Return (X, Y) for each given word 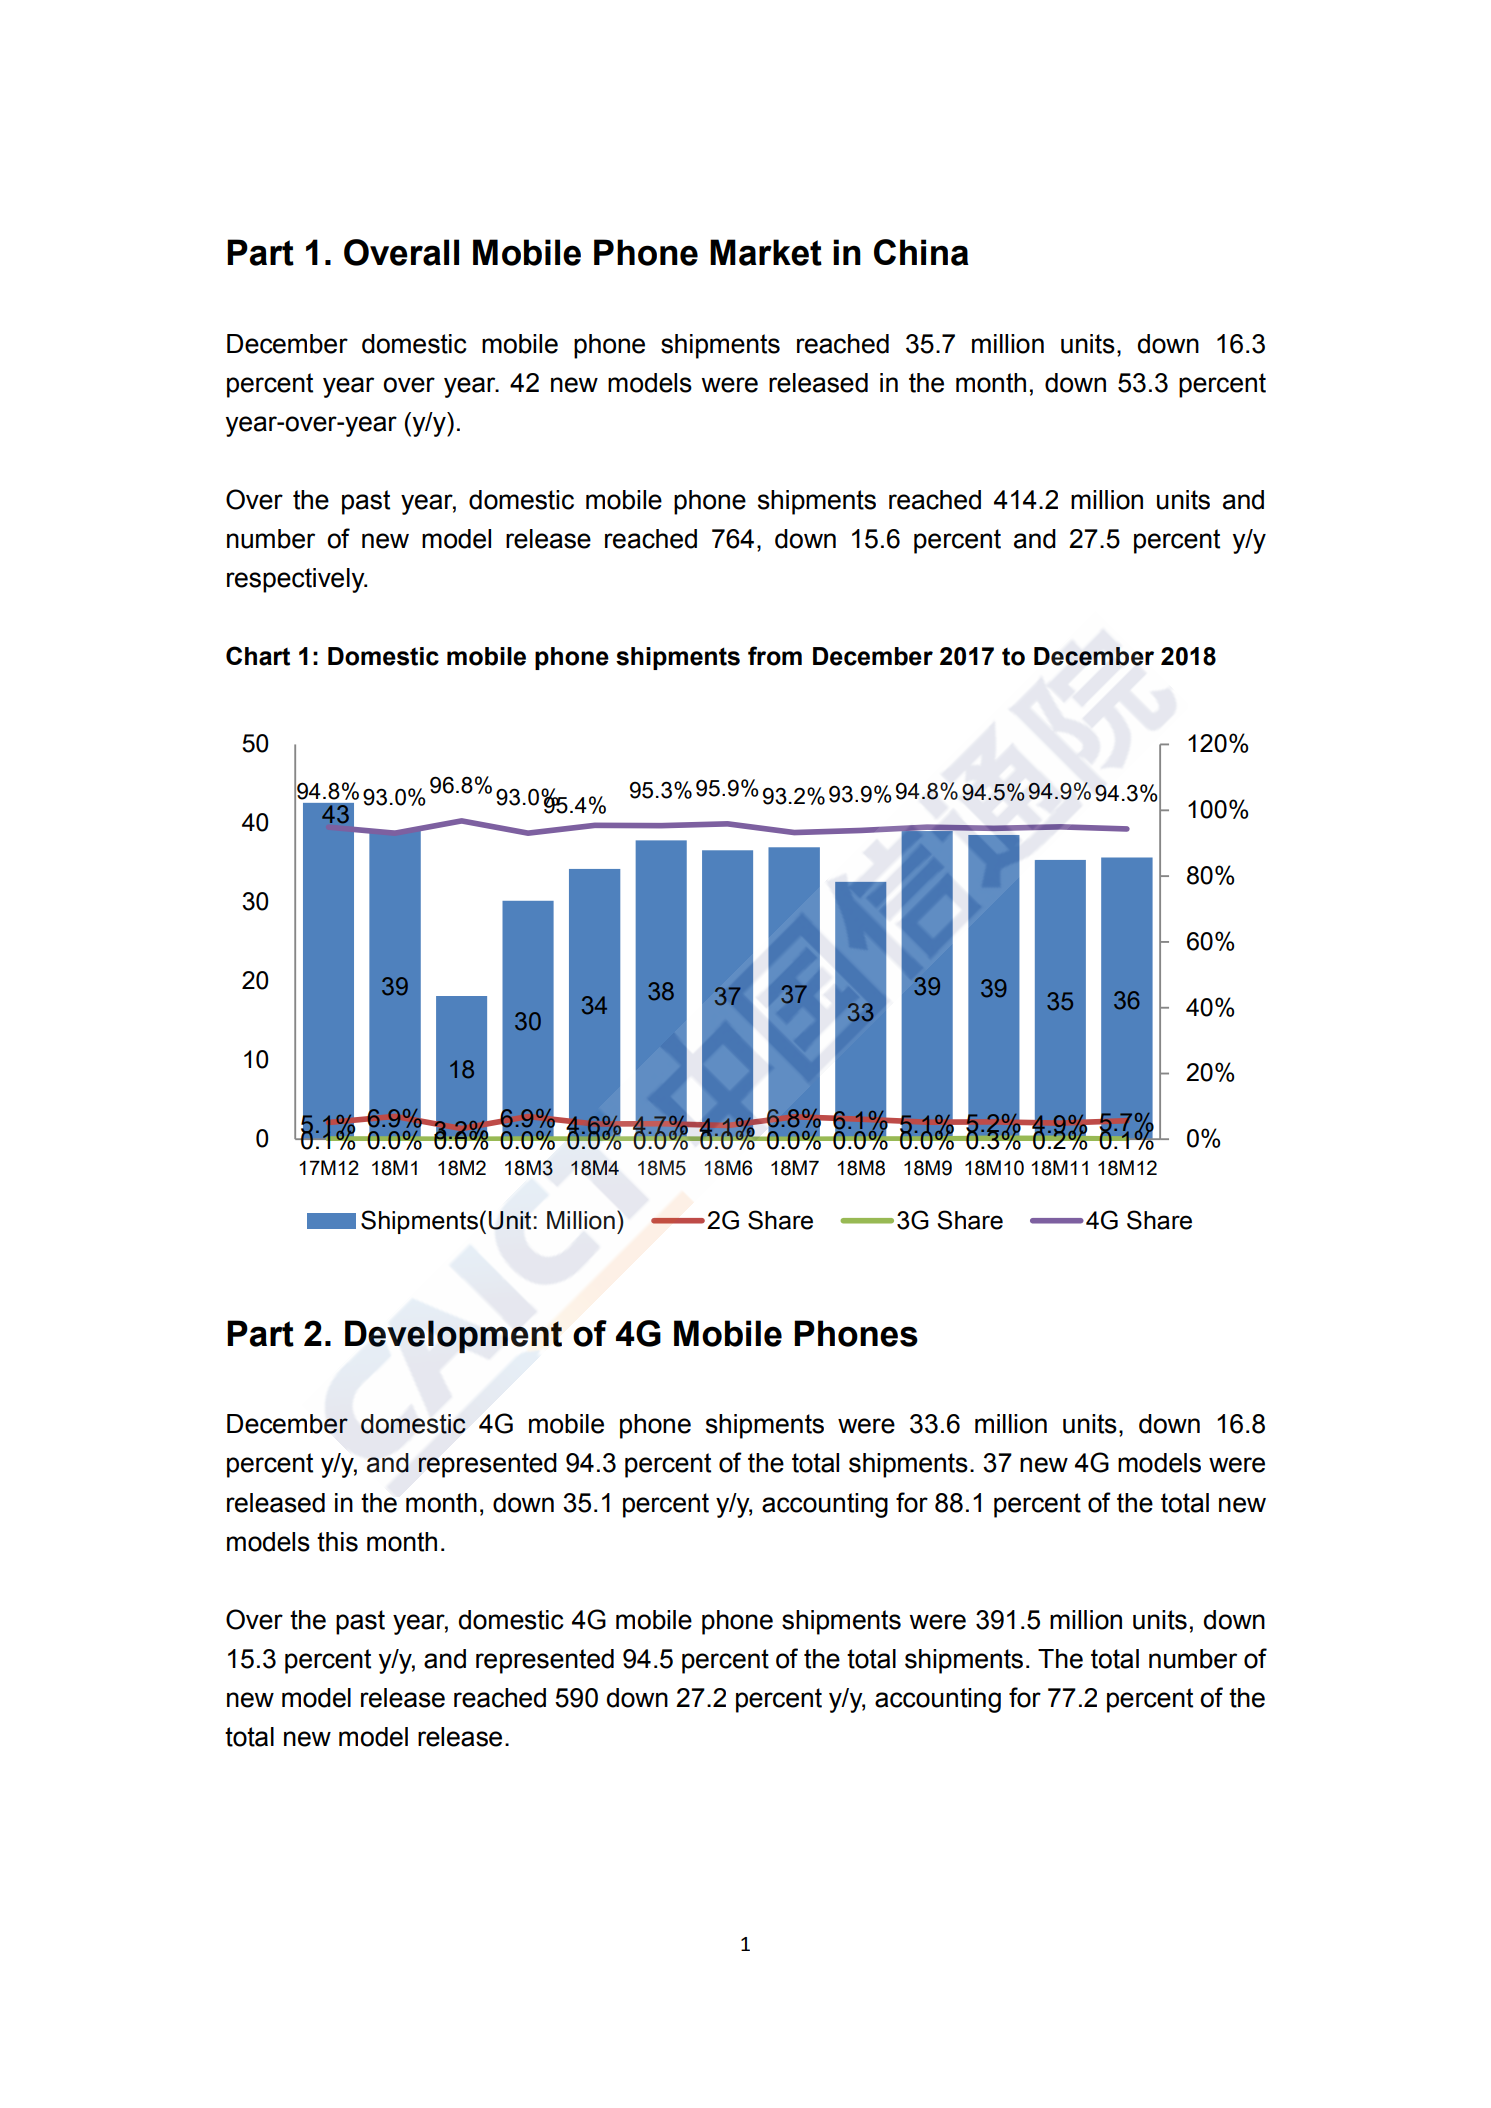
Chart (258, 656)
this (337, 1542)
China (921, 252)
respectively (297, 580)
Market (766, 252)
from (775, 656)
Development (453, 1336)
